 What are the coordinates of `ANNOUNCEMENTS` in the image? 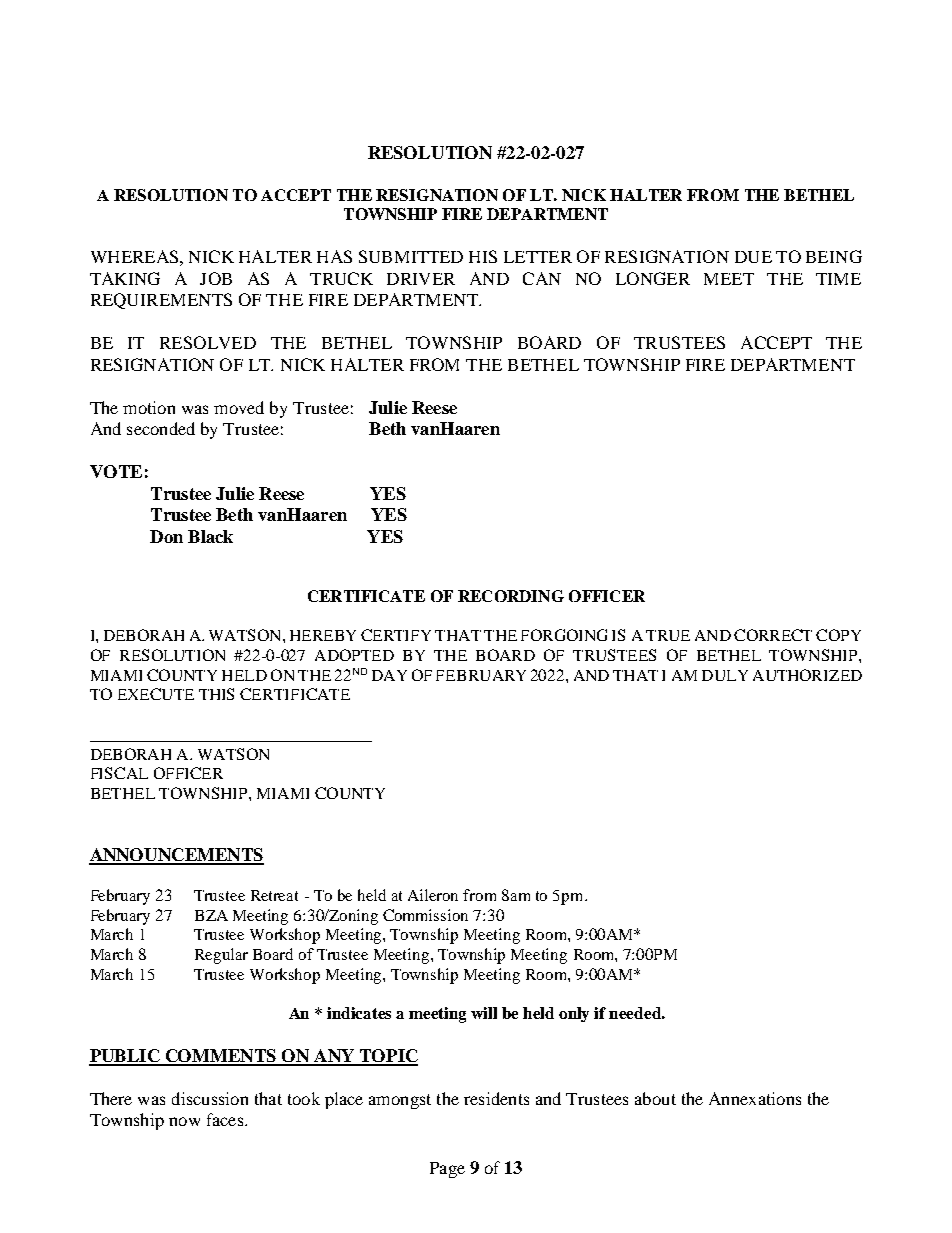 It's located at (176, 856).
